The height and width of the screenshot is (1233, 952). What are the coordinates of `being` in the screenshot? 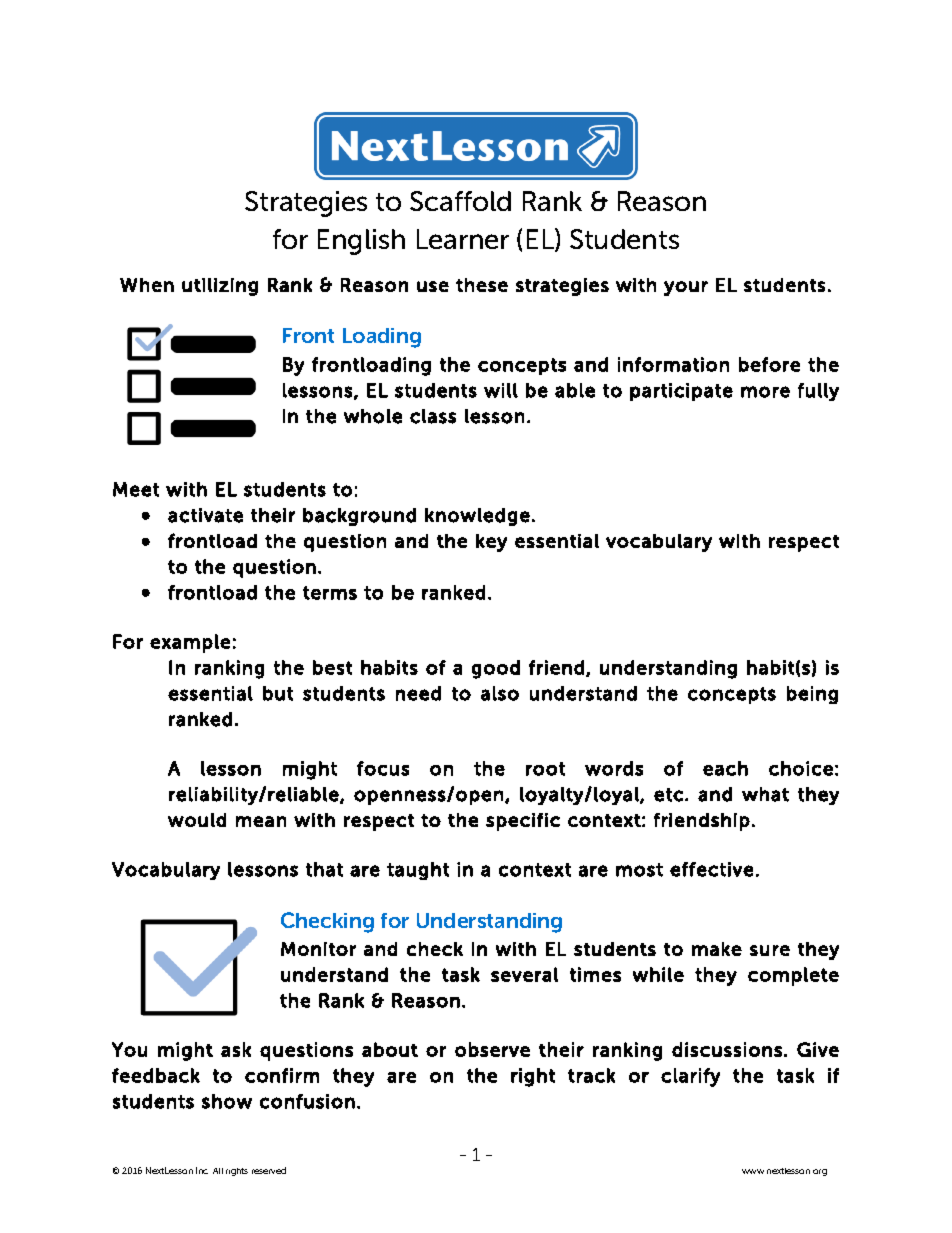 It's located at (812, 695).
